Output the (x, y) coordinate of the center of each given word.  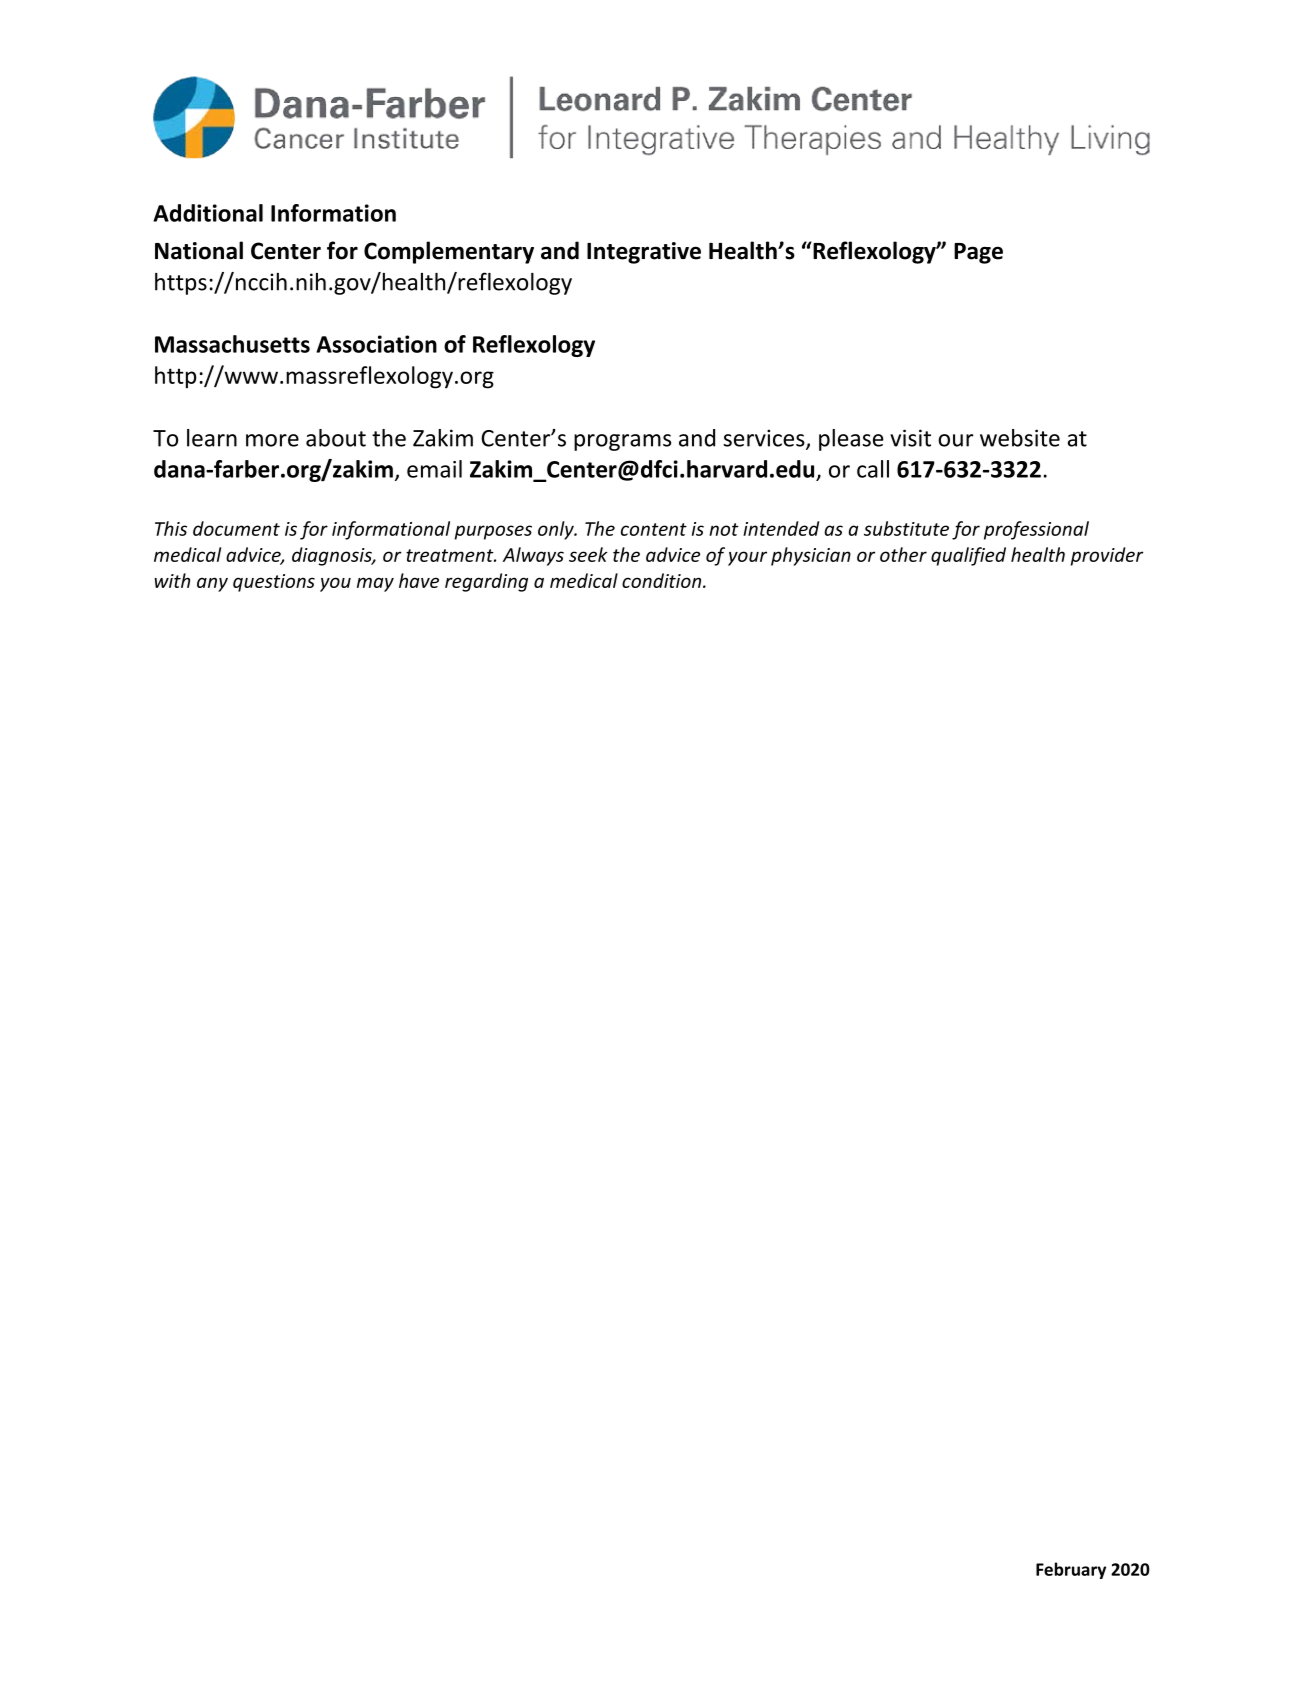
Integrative (644, 253)
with (172, 580)
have (419, 580)
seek (588, 554)
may (375, 584)
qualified (968, 556)
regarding (486, 582)
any (212, 584)
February (1071, 1570)
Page (978, 253)
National (199, 250)
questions (274, 583)
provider (1107, 556)
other (903, 554)
